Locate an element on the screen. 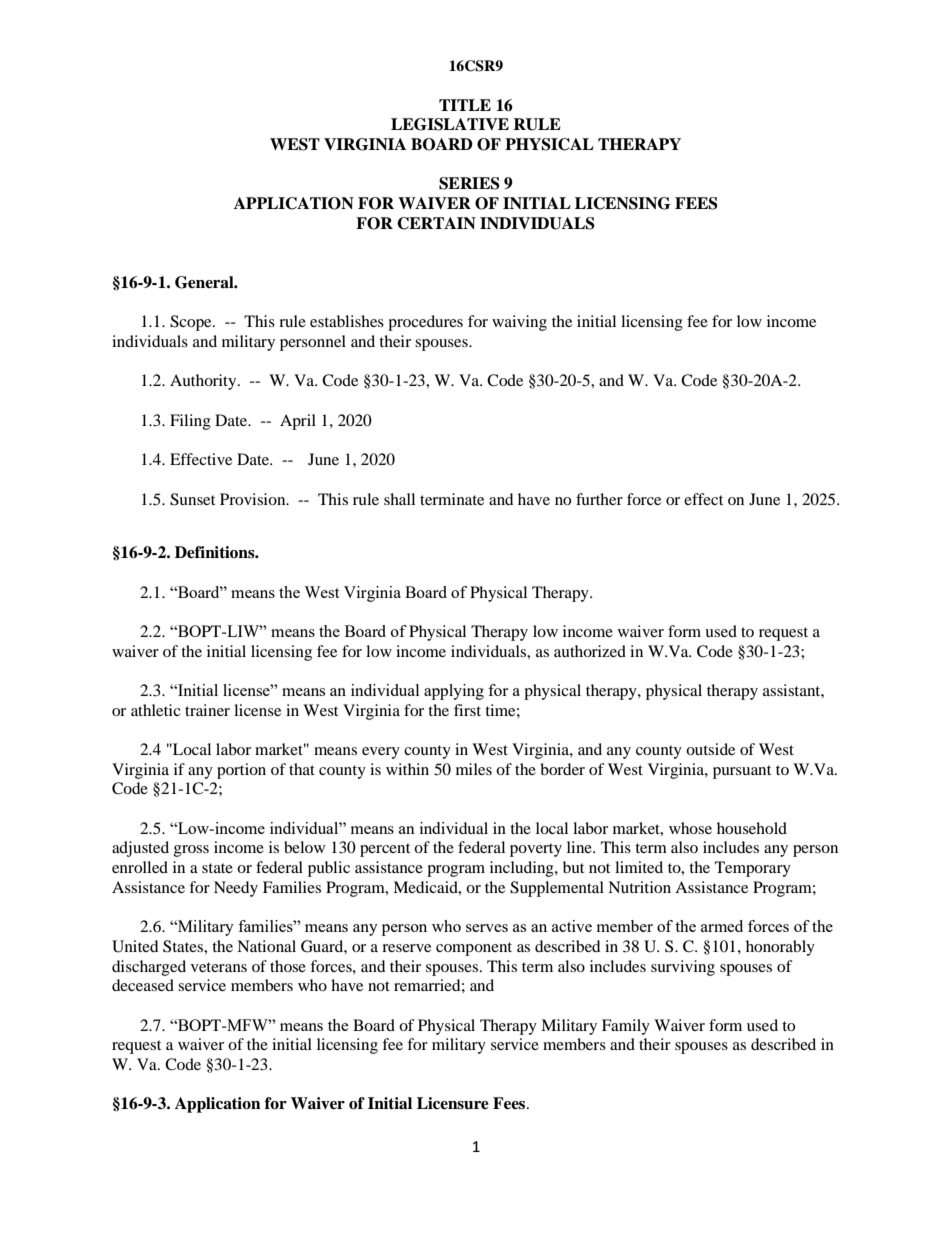  waiving is located at coordinates (519, 323).
